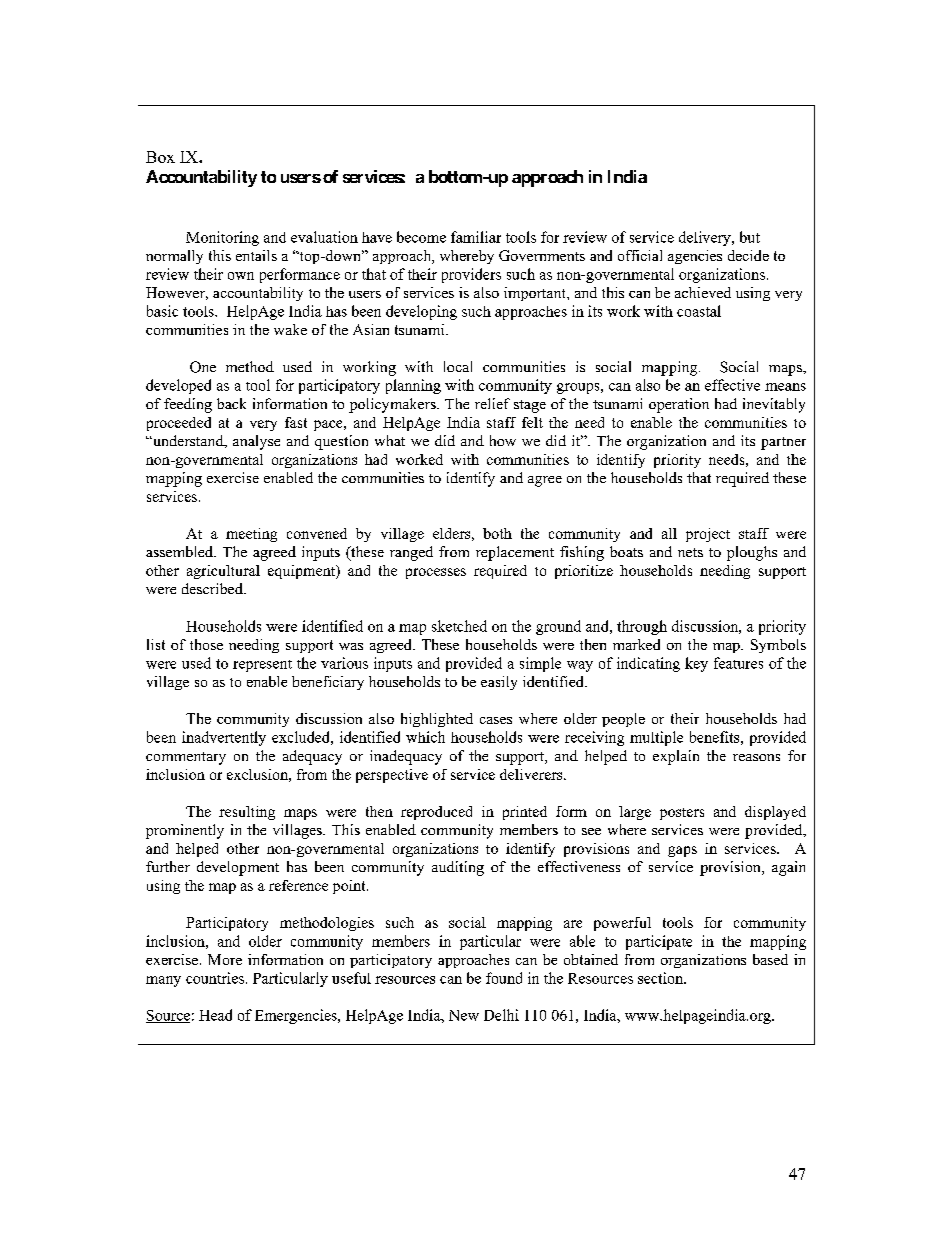  What do you see at coordinates (247, 813) in the page?
I see `resulting` at bounding box center [247, 813].
